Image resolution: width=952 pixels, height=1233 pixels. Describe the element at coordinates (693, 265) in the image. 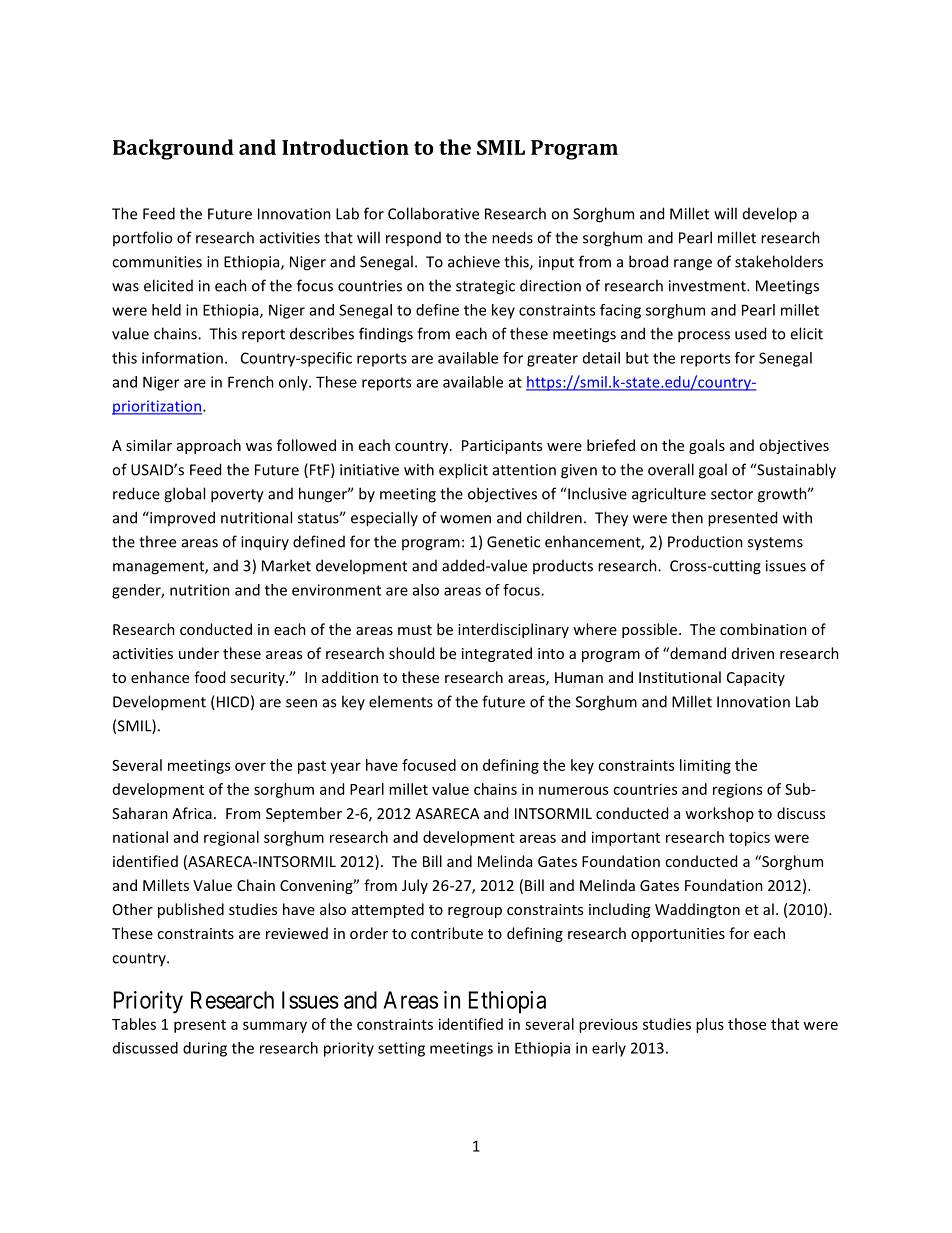

I see `range` at that location.
